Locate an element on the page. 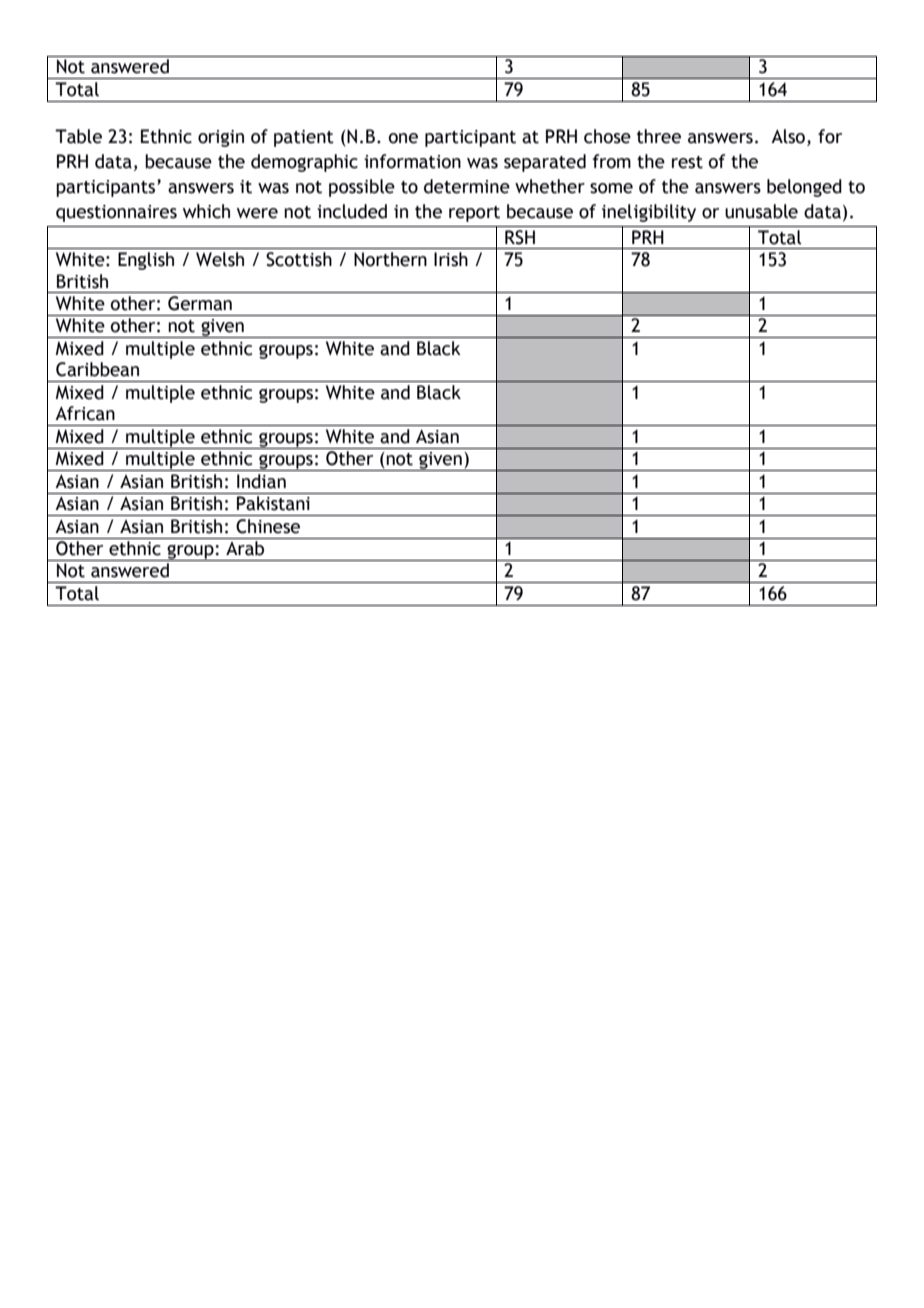 This image has width=924, height=1308. Arab is located at coordinates (245, 548).
